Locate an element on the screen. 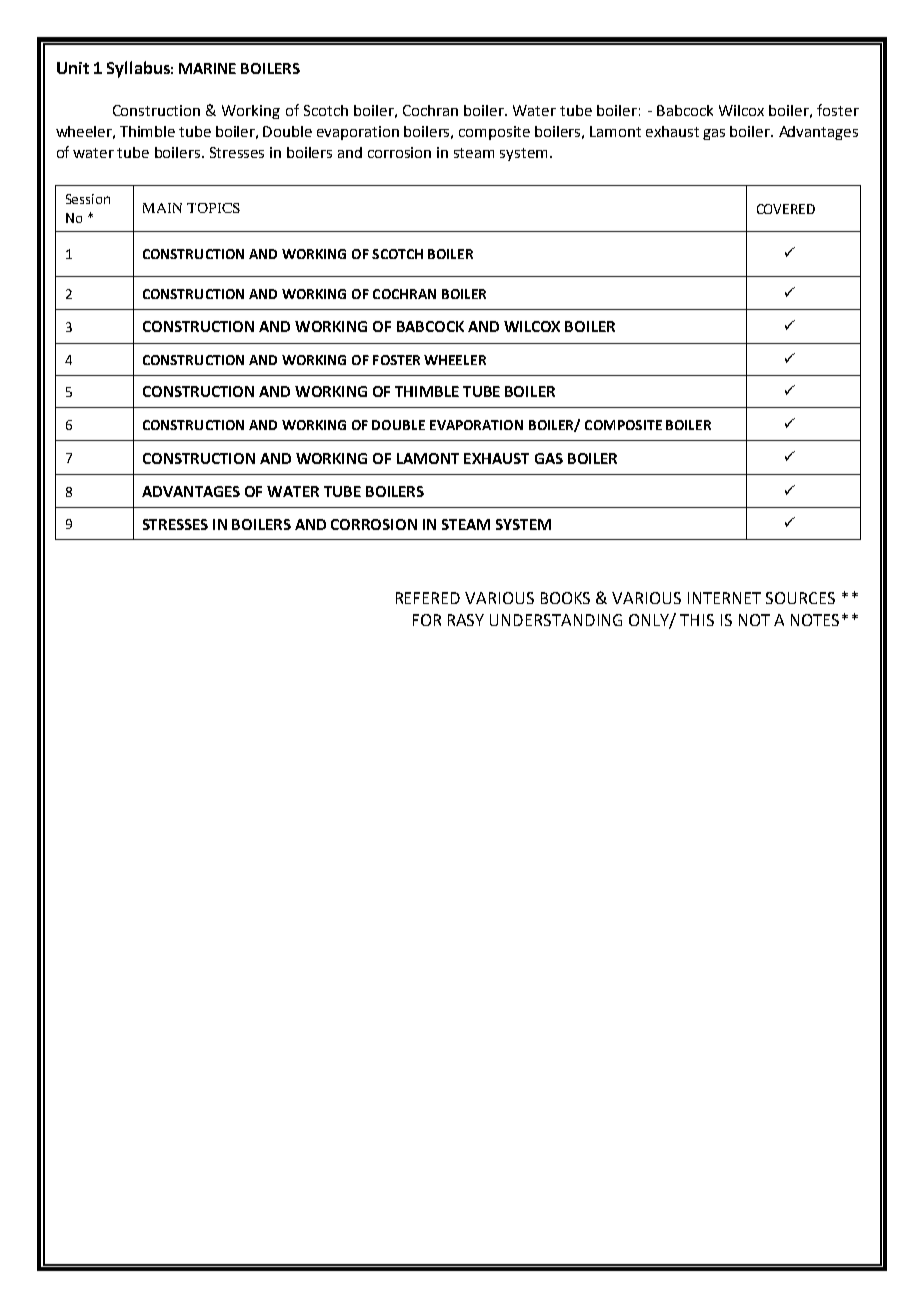 This screenshot has height=1308, width=924. TOPICS is located at coordinates (213, 208).
